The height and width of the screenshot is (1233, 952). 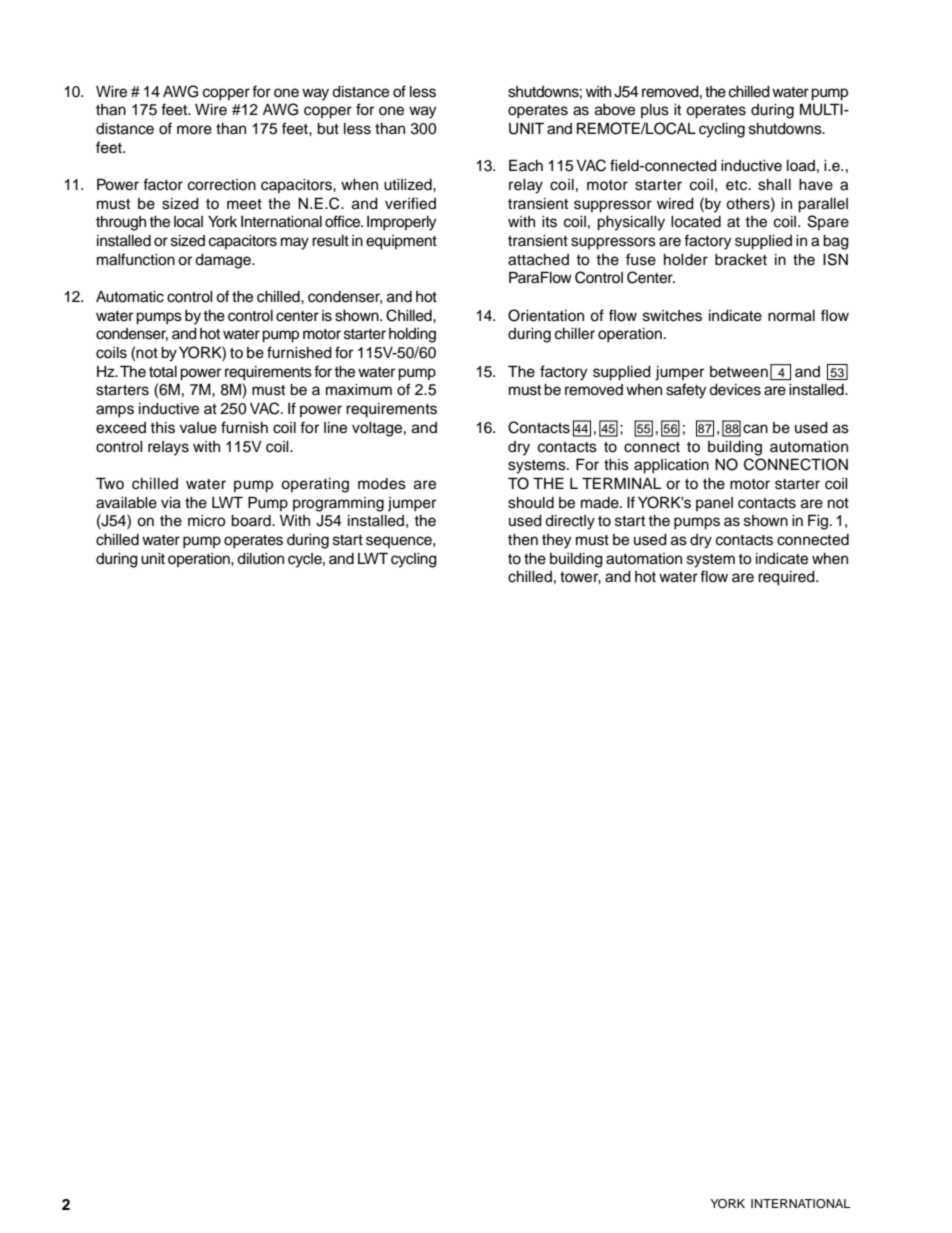 What do you see at coordinates (412, 335) in the screenshot?
I see `holding` at bounding box center [412, 335].
